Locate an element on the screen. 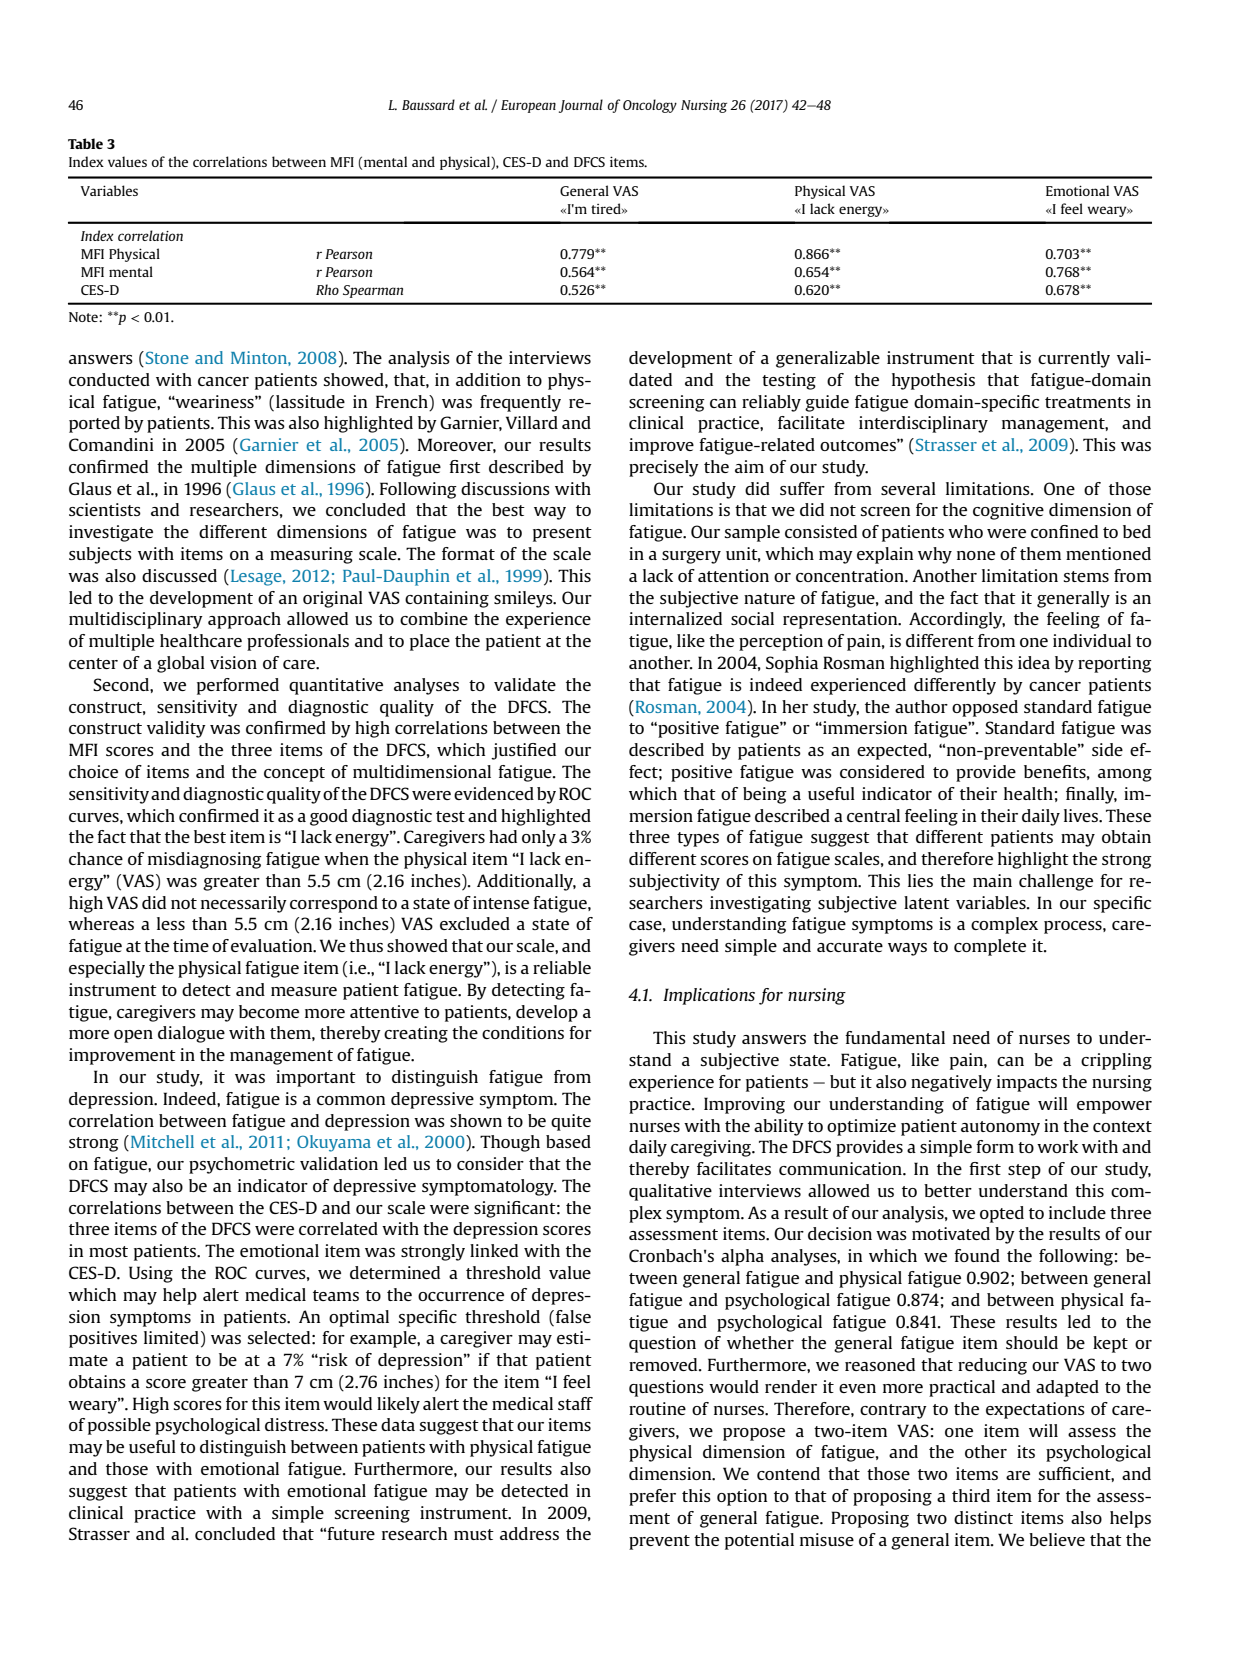 The image size is (1240, 1653). Journal is located at coordinates (581, 106).
